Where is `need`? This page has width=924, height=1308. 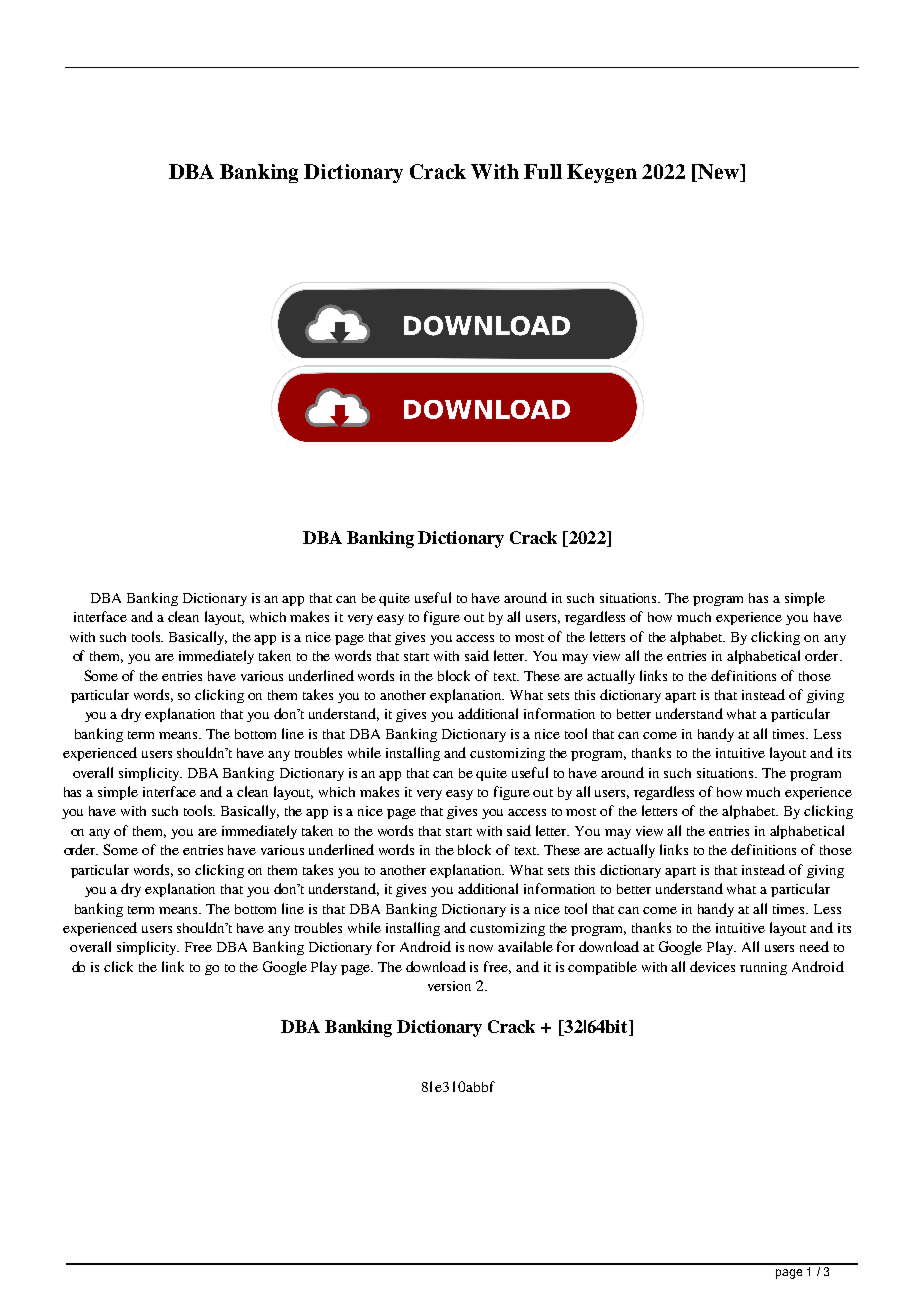
need is located at coordinates (814, 946).
